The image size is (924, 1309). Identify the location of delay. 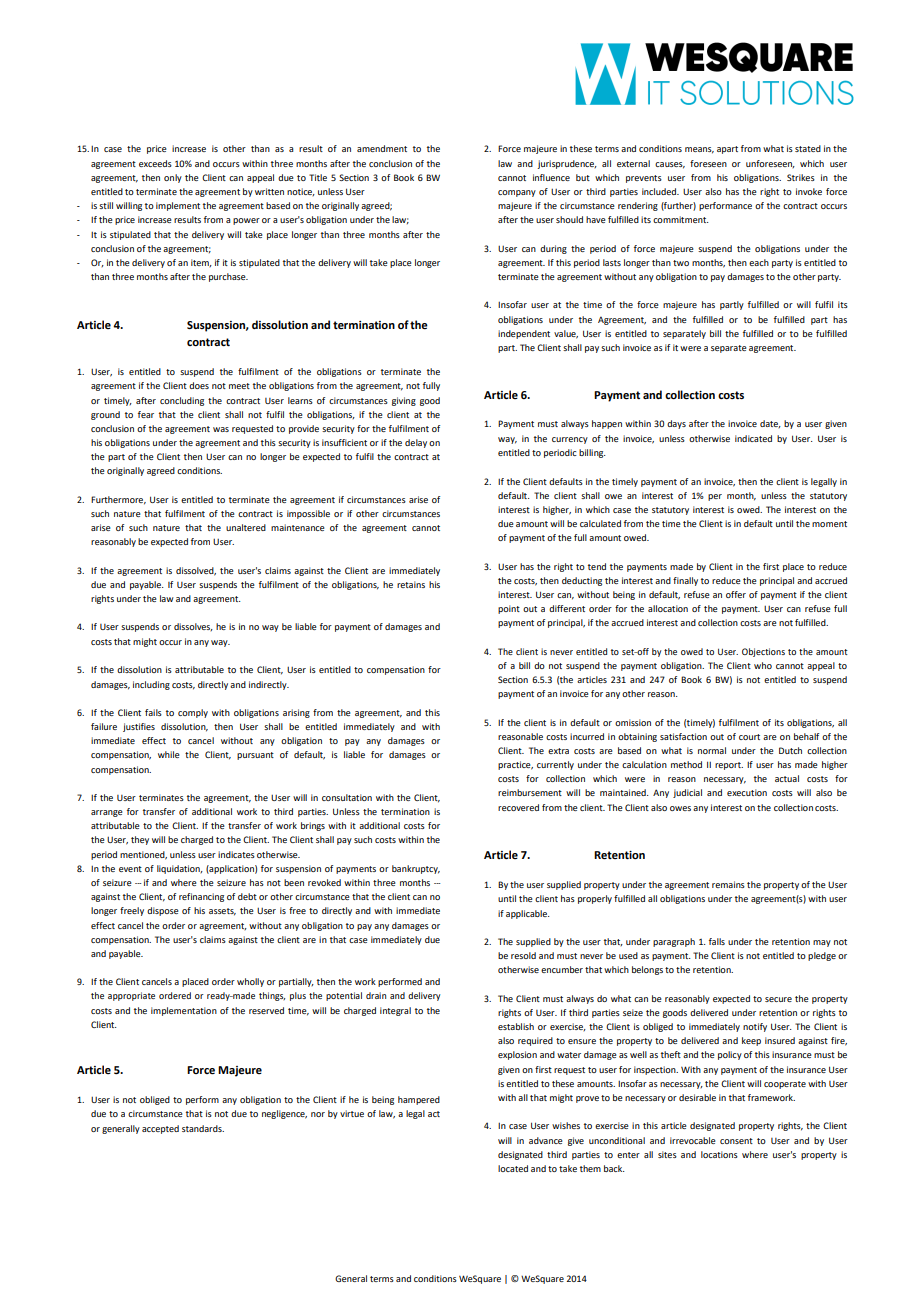
(416, 443).
